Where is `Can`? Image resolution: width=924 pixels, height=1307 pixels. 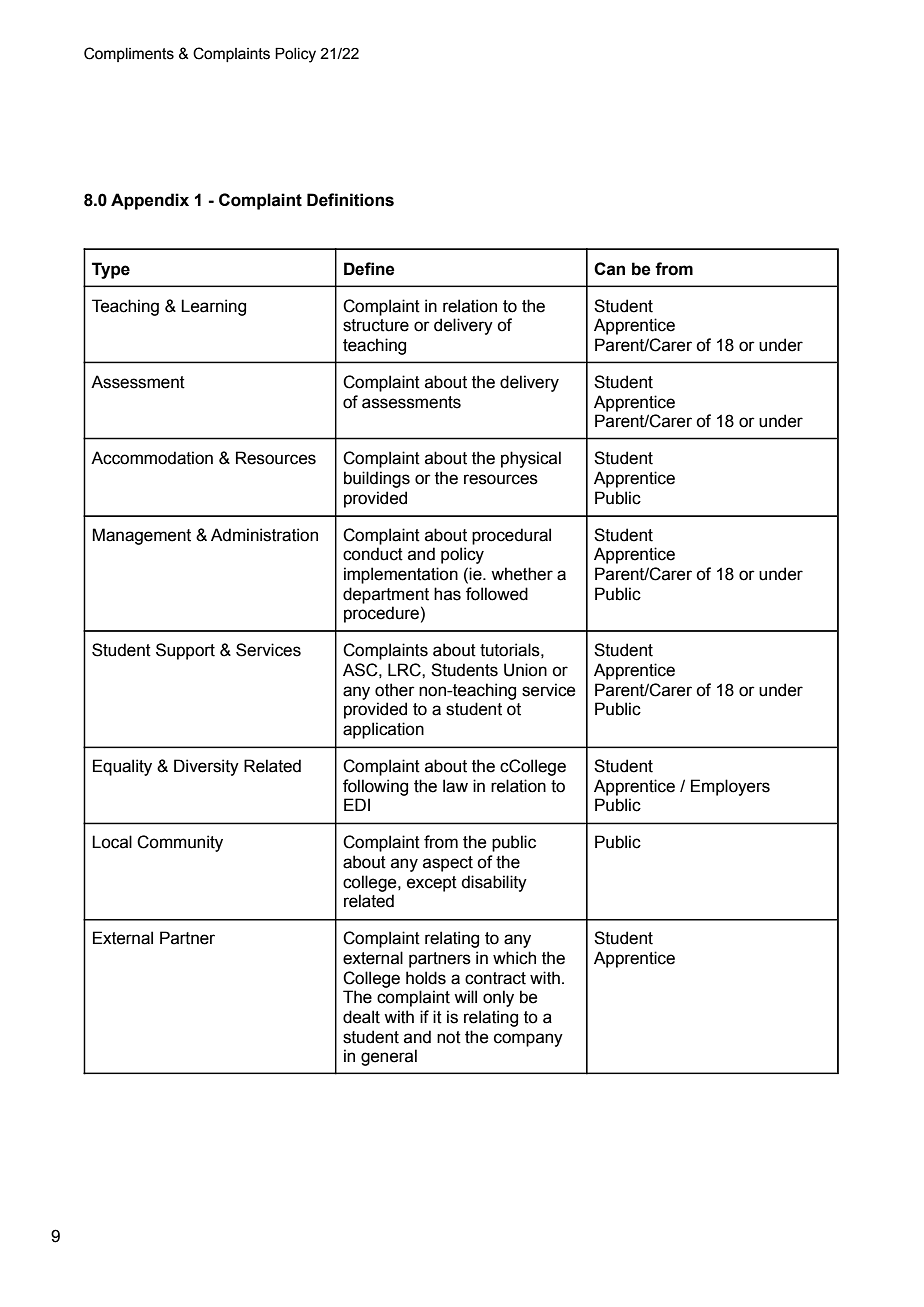 Can is located at coordinates (609, 269).
